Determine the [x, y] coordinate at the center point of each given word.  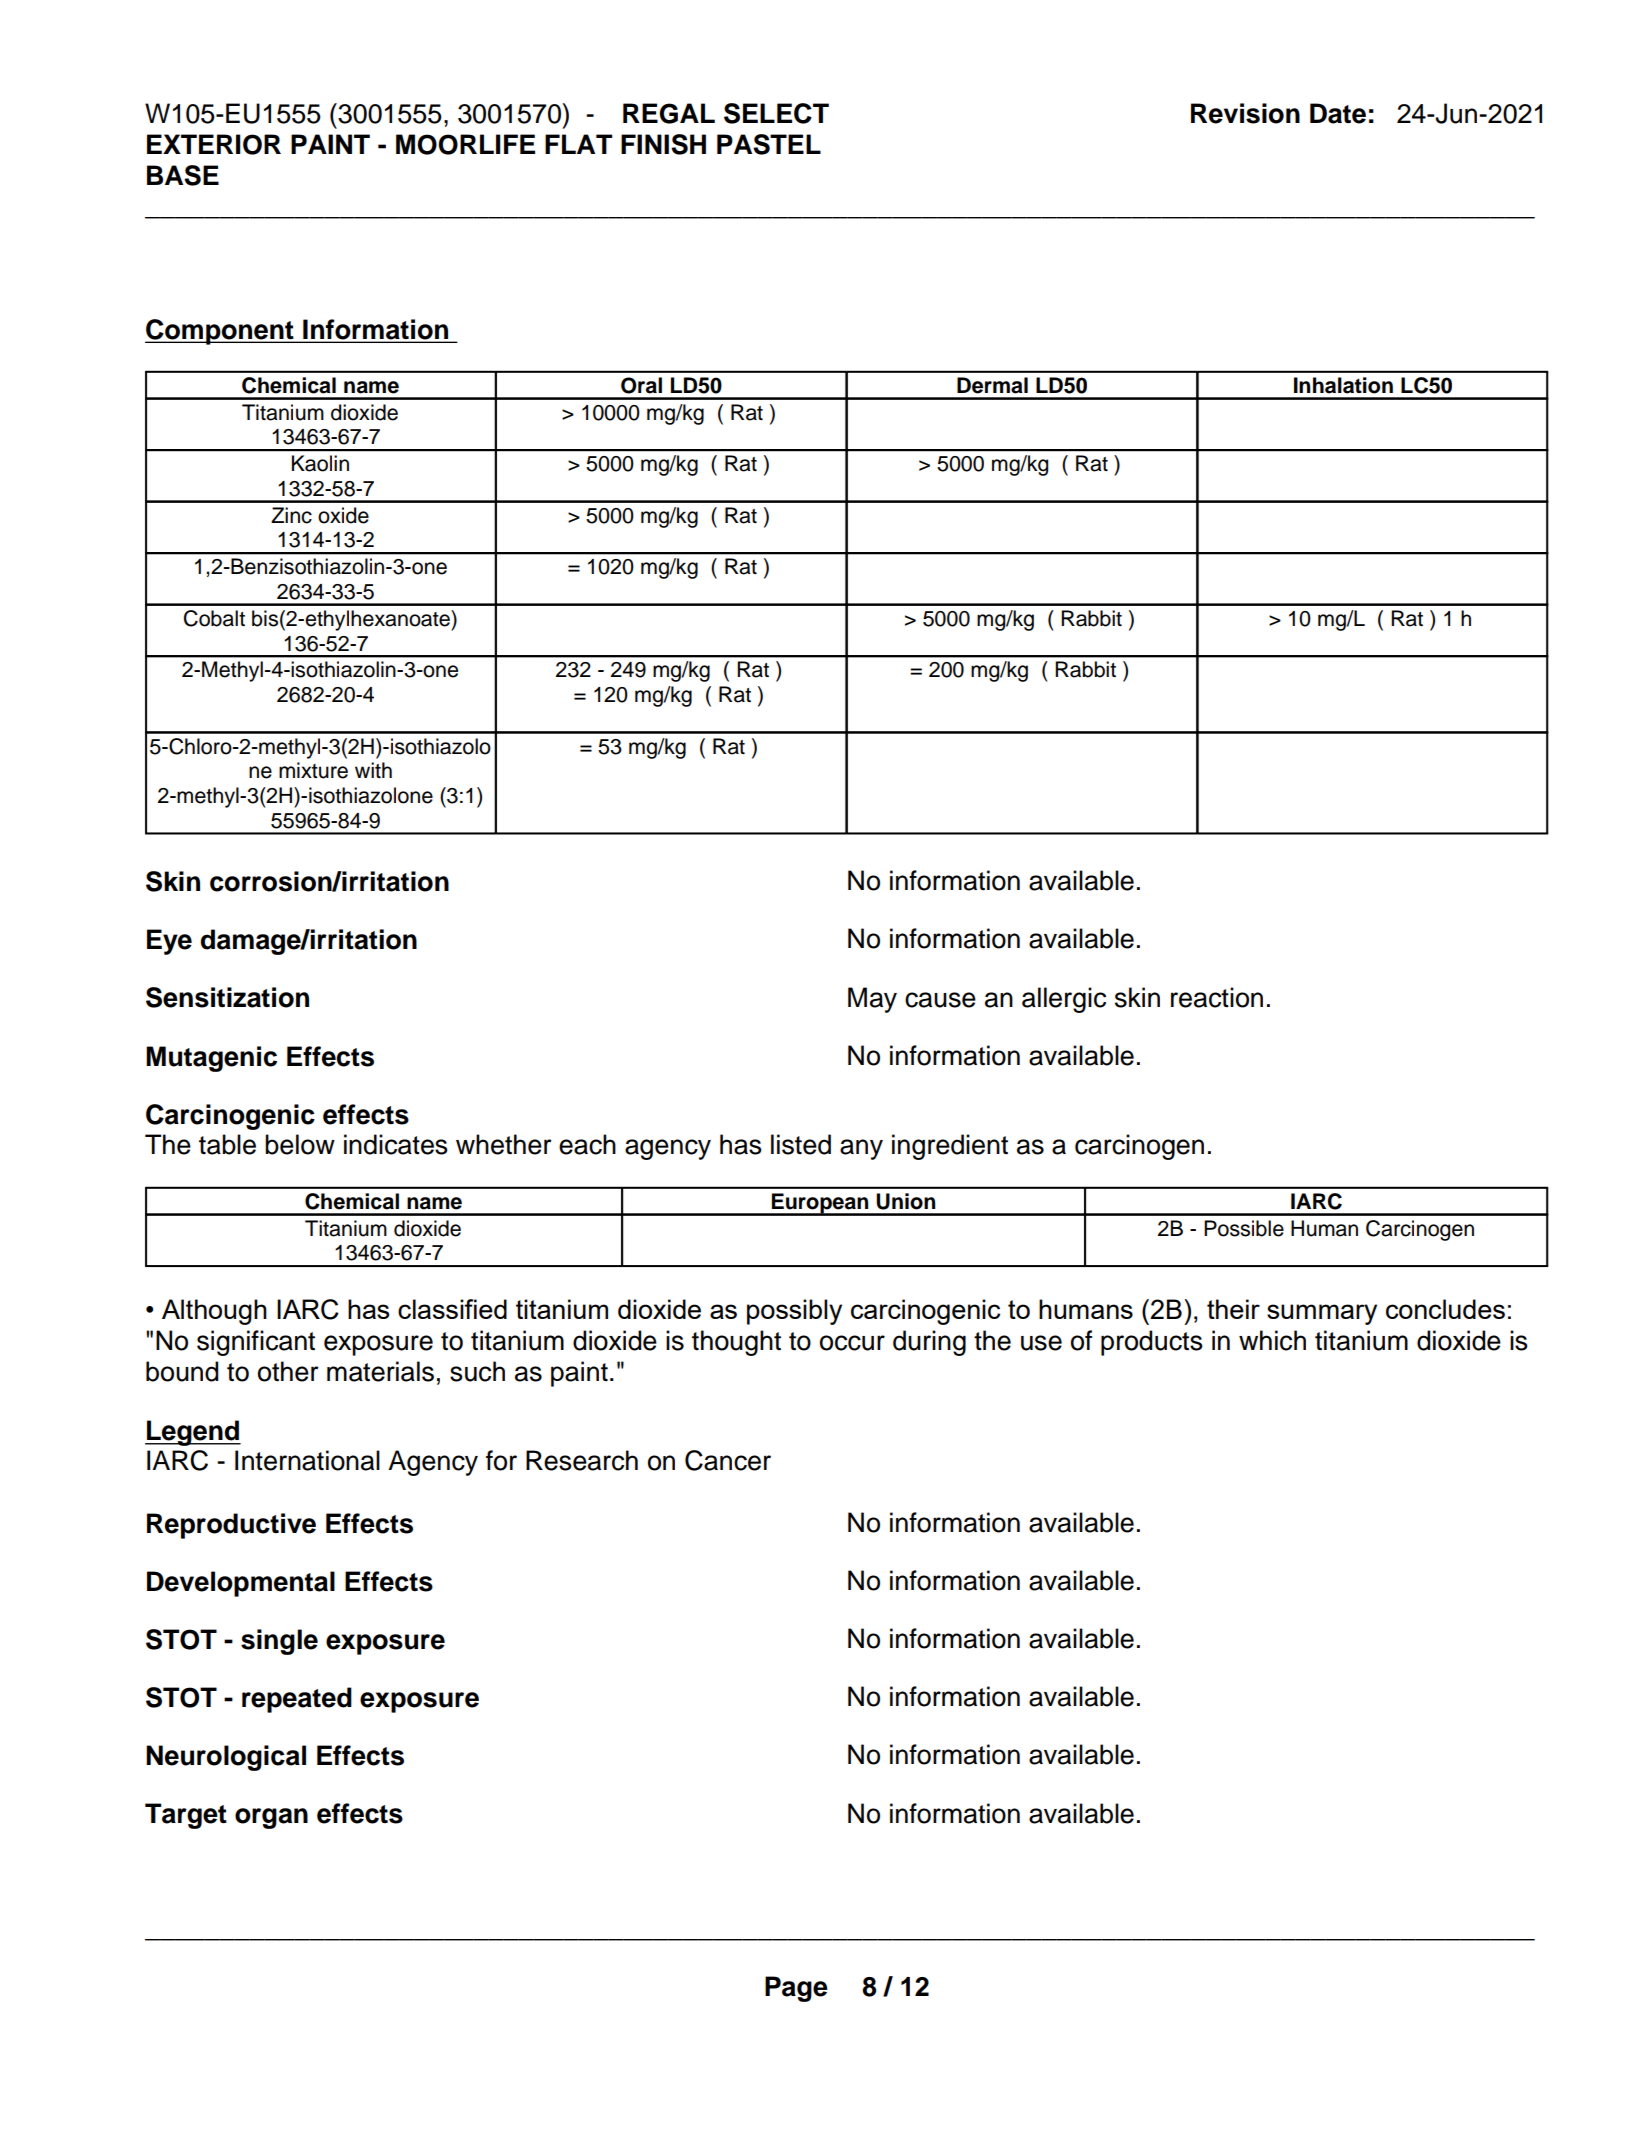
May [872, 1000]
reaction [1217, 997]
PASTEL [769, 144]
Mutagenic [211, 1059]
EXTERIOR [214, 144]
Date [1338, 113]
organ [271, 1818]
